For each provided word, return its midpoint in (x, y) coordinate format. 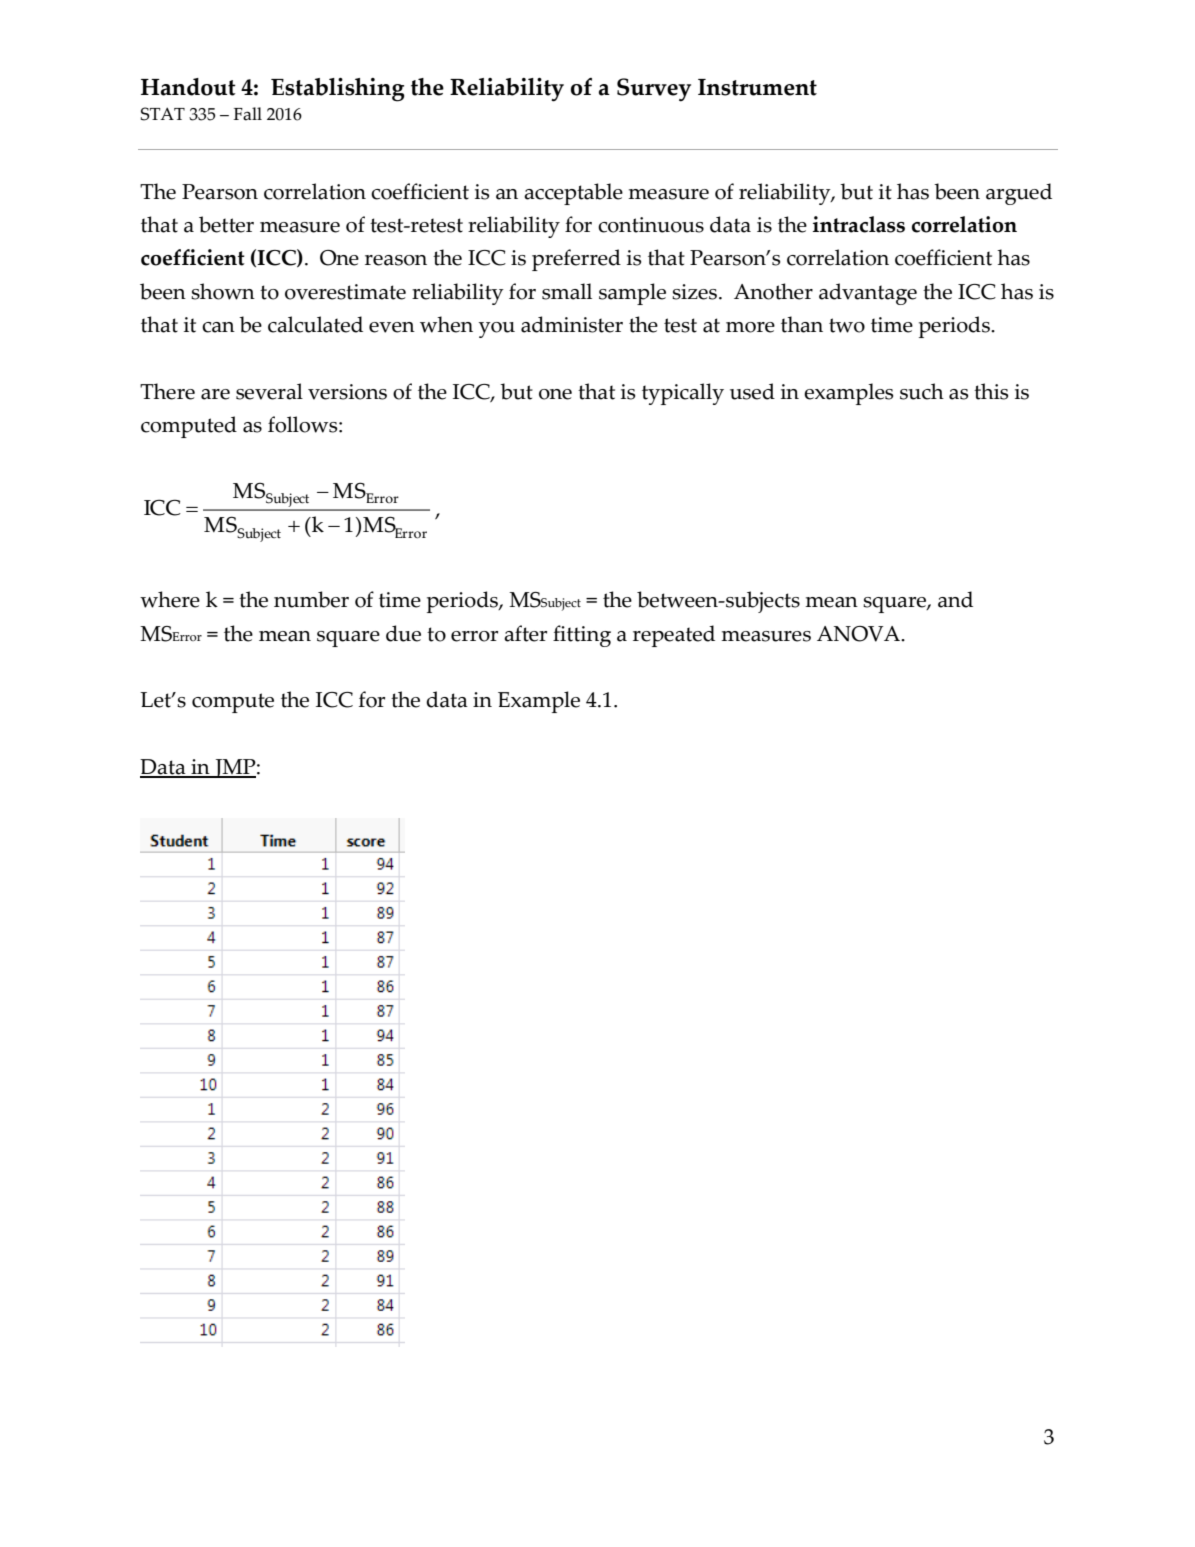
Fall (247, 114)
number (311, 599)
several (269, 391)
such (922, 391)
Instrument (757, 87)
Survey (654, 90)
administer (572, 324)
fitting (582, 636)
